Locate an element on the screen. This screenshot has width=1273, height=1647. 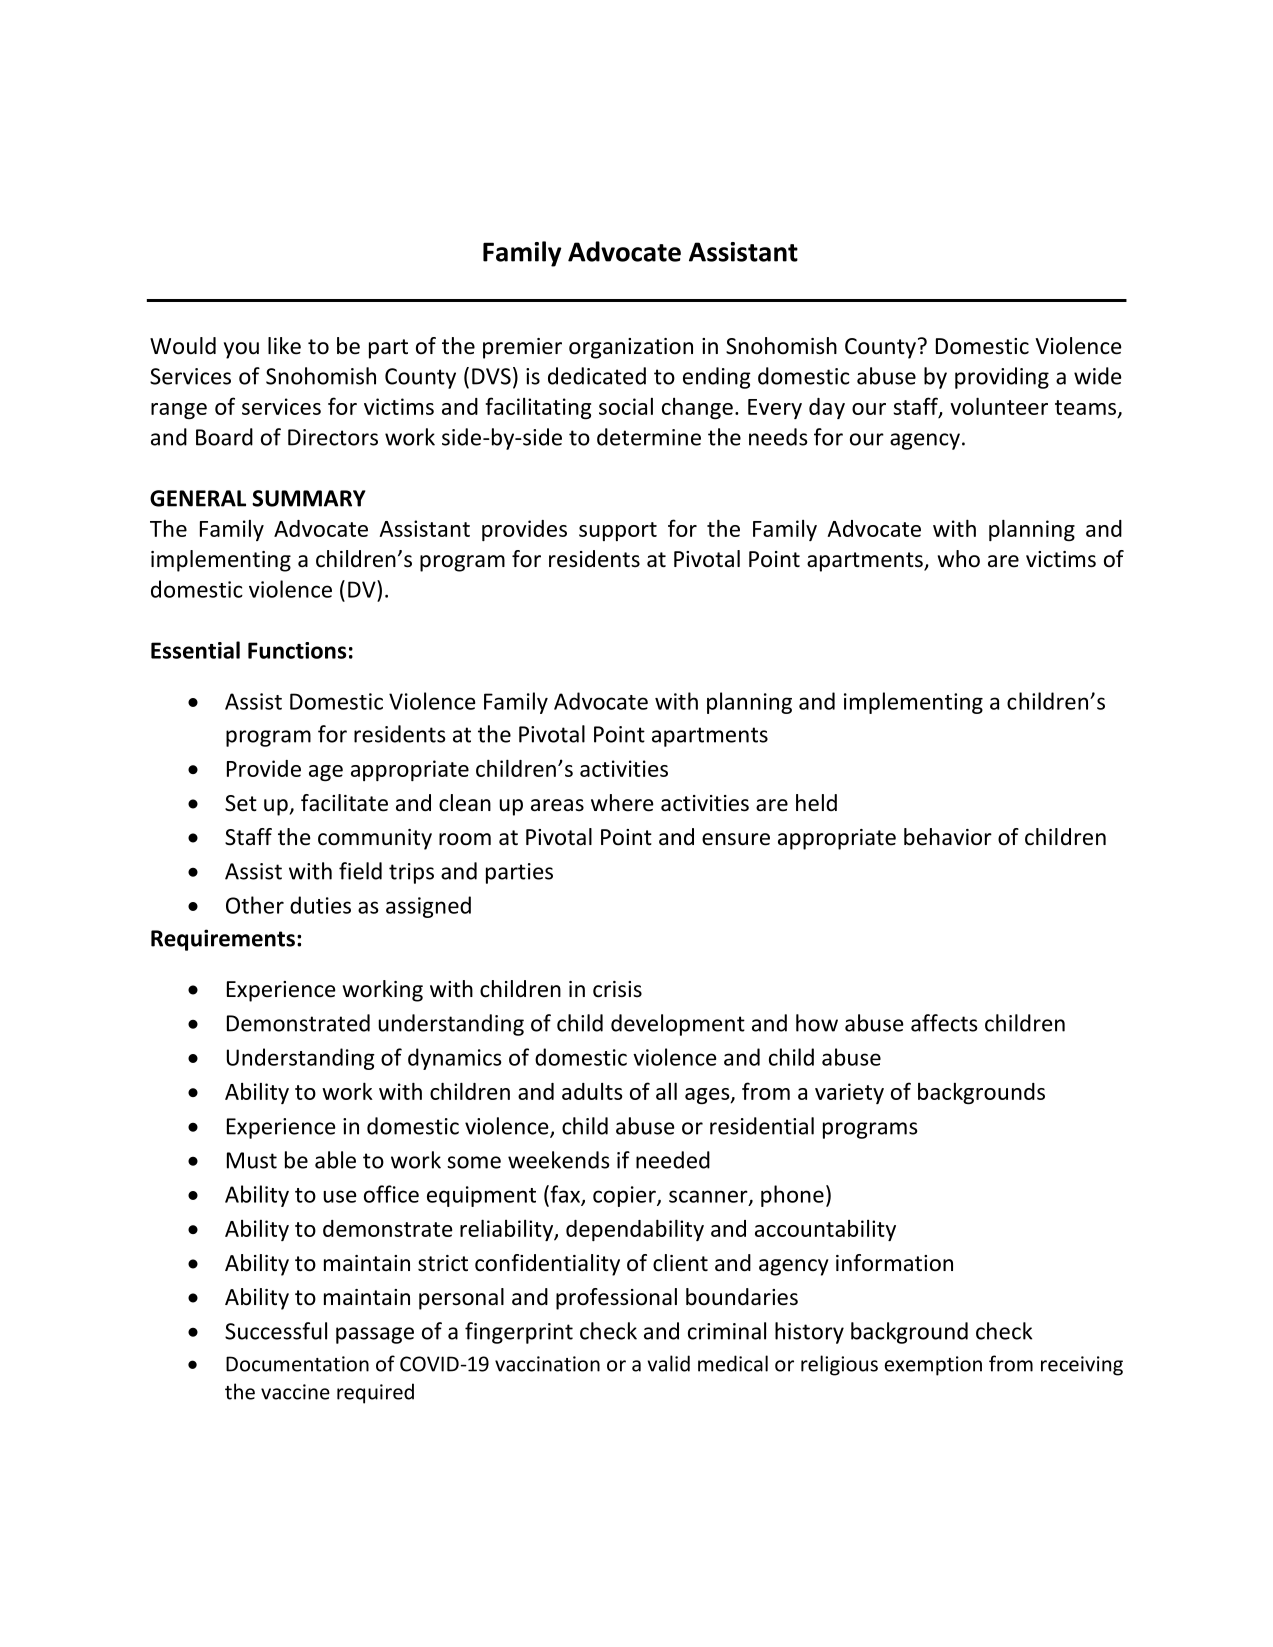
Documentation is located at coordinates (297, 1364).
